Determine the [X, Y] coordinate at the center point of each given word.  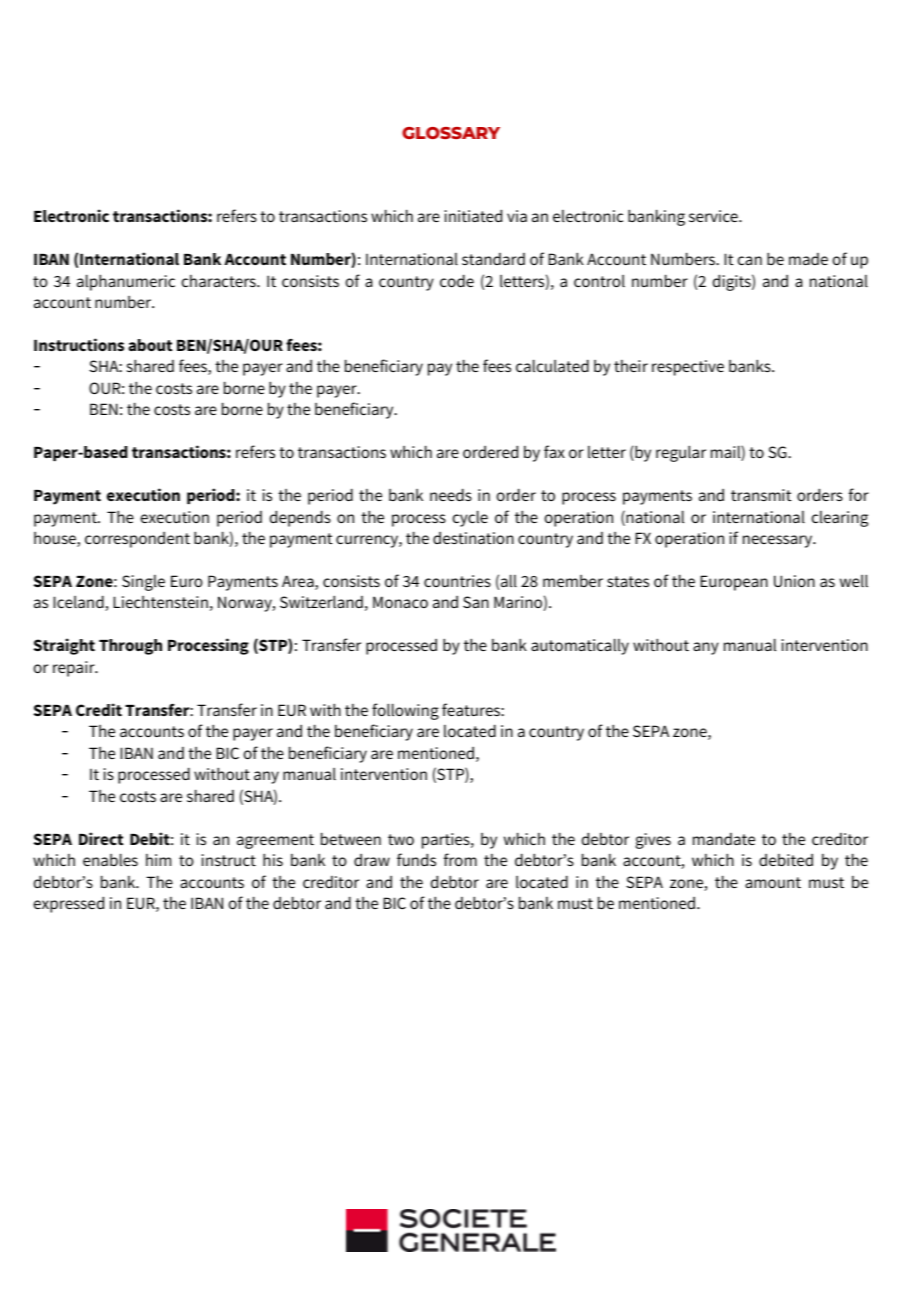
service [714, 216]
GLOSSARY [451, 133]
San [476, 602]
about [150, 345]
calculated [552, 365]
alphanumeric [126, 282]
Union [794, 581]
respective [688, 368]
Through [130, 647]
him [158, 860]
